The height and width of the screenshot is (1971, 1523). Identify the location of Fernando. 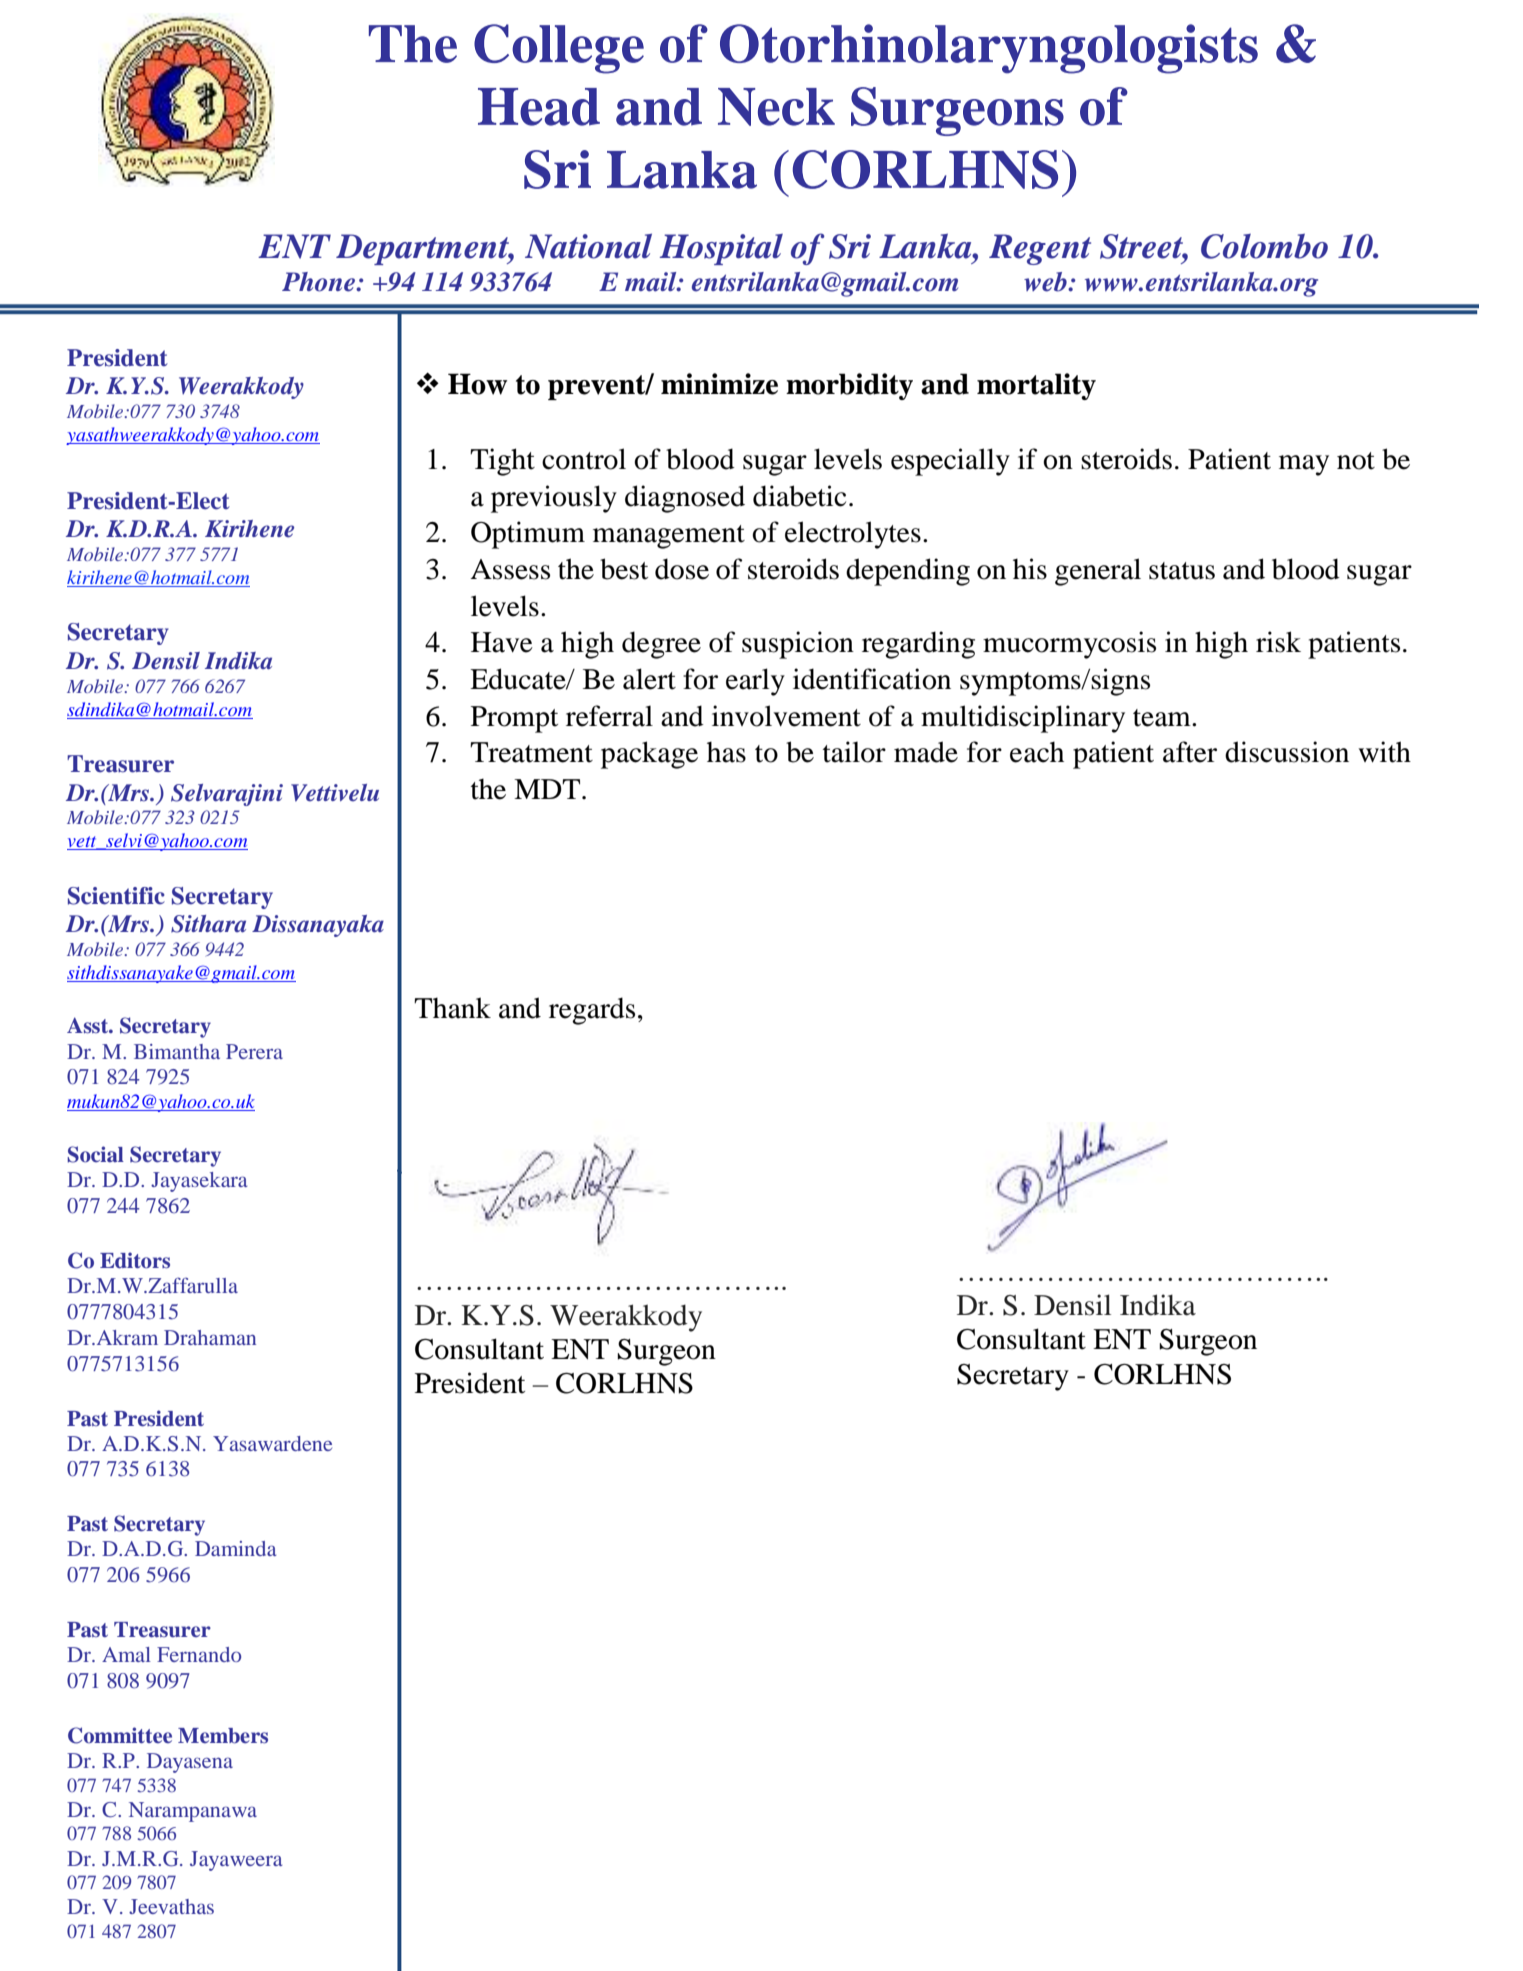
(199, 1654).
